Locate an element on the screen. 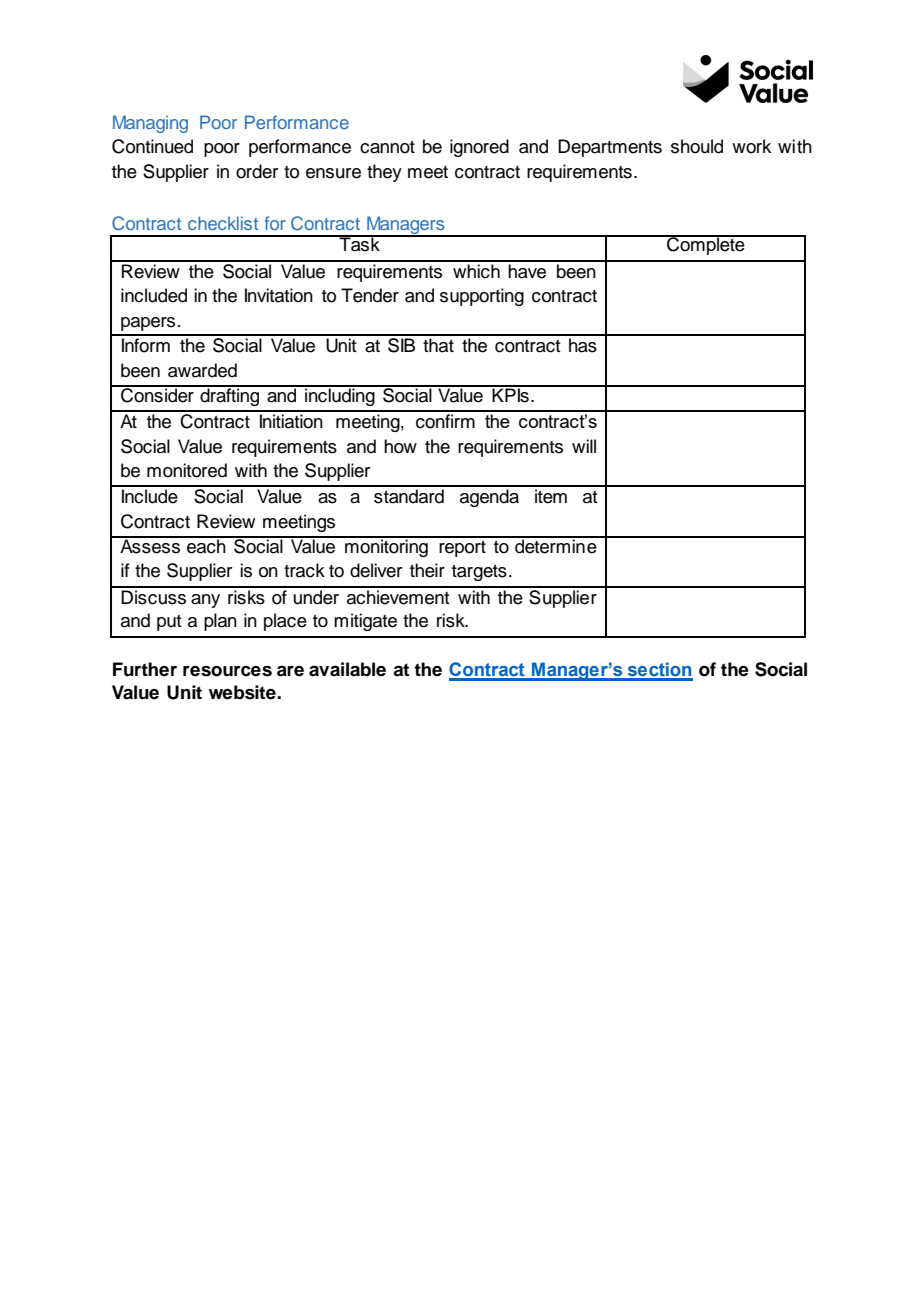 The height and width of the screenshot is (1308, 924). will is located at coordinates (584, 446).
